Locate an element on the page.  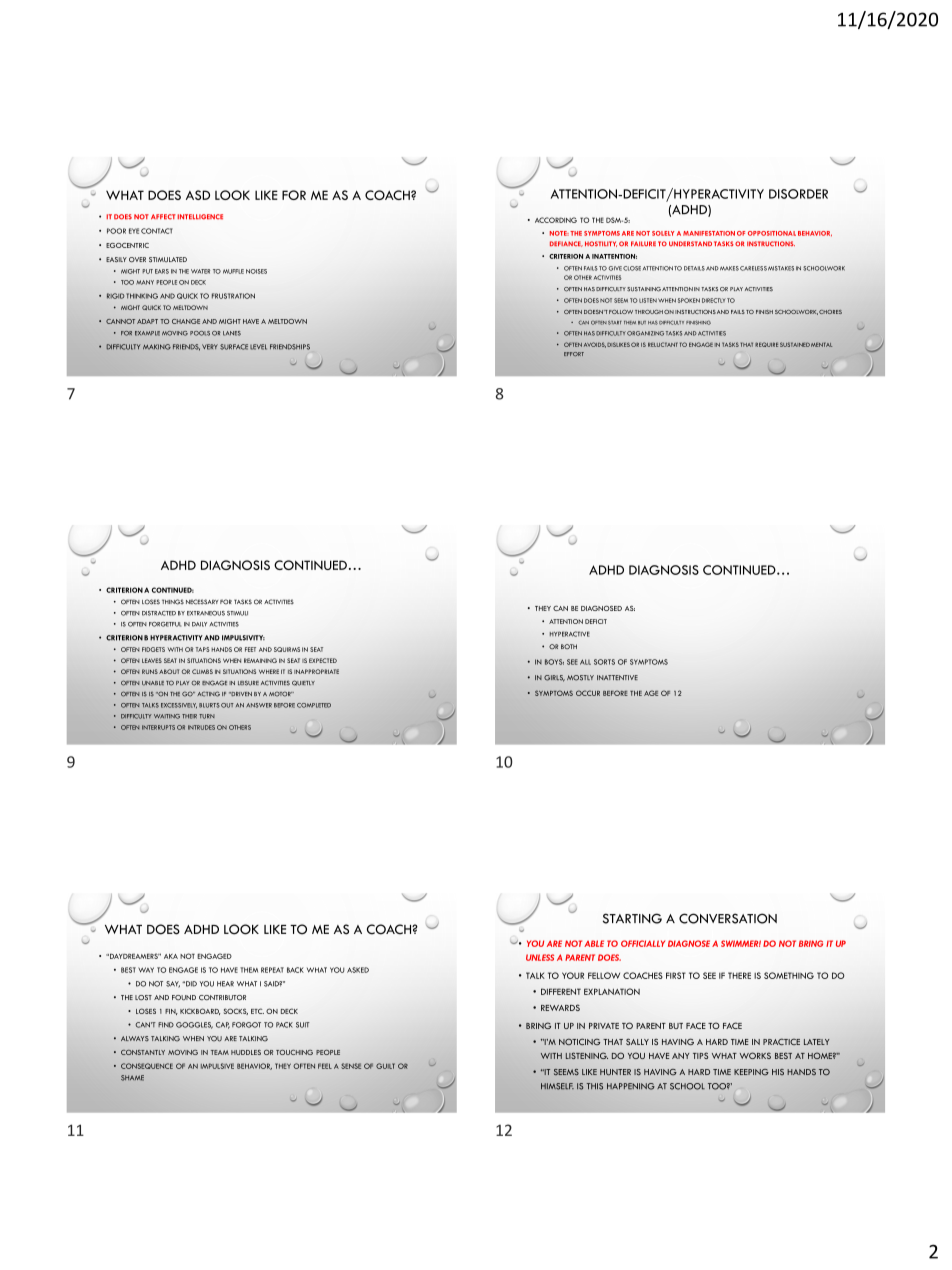
GUILT is located at coordinates (385, 1066).
